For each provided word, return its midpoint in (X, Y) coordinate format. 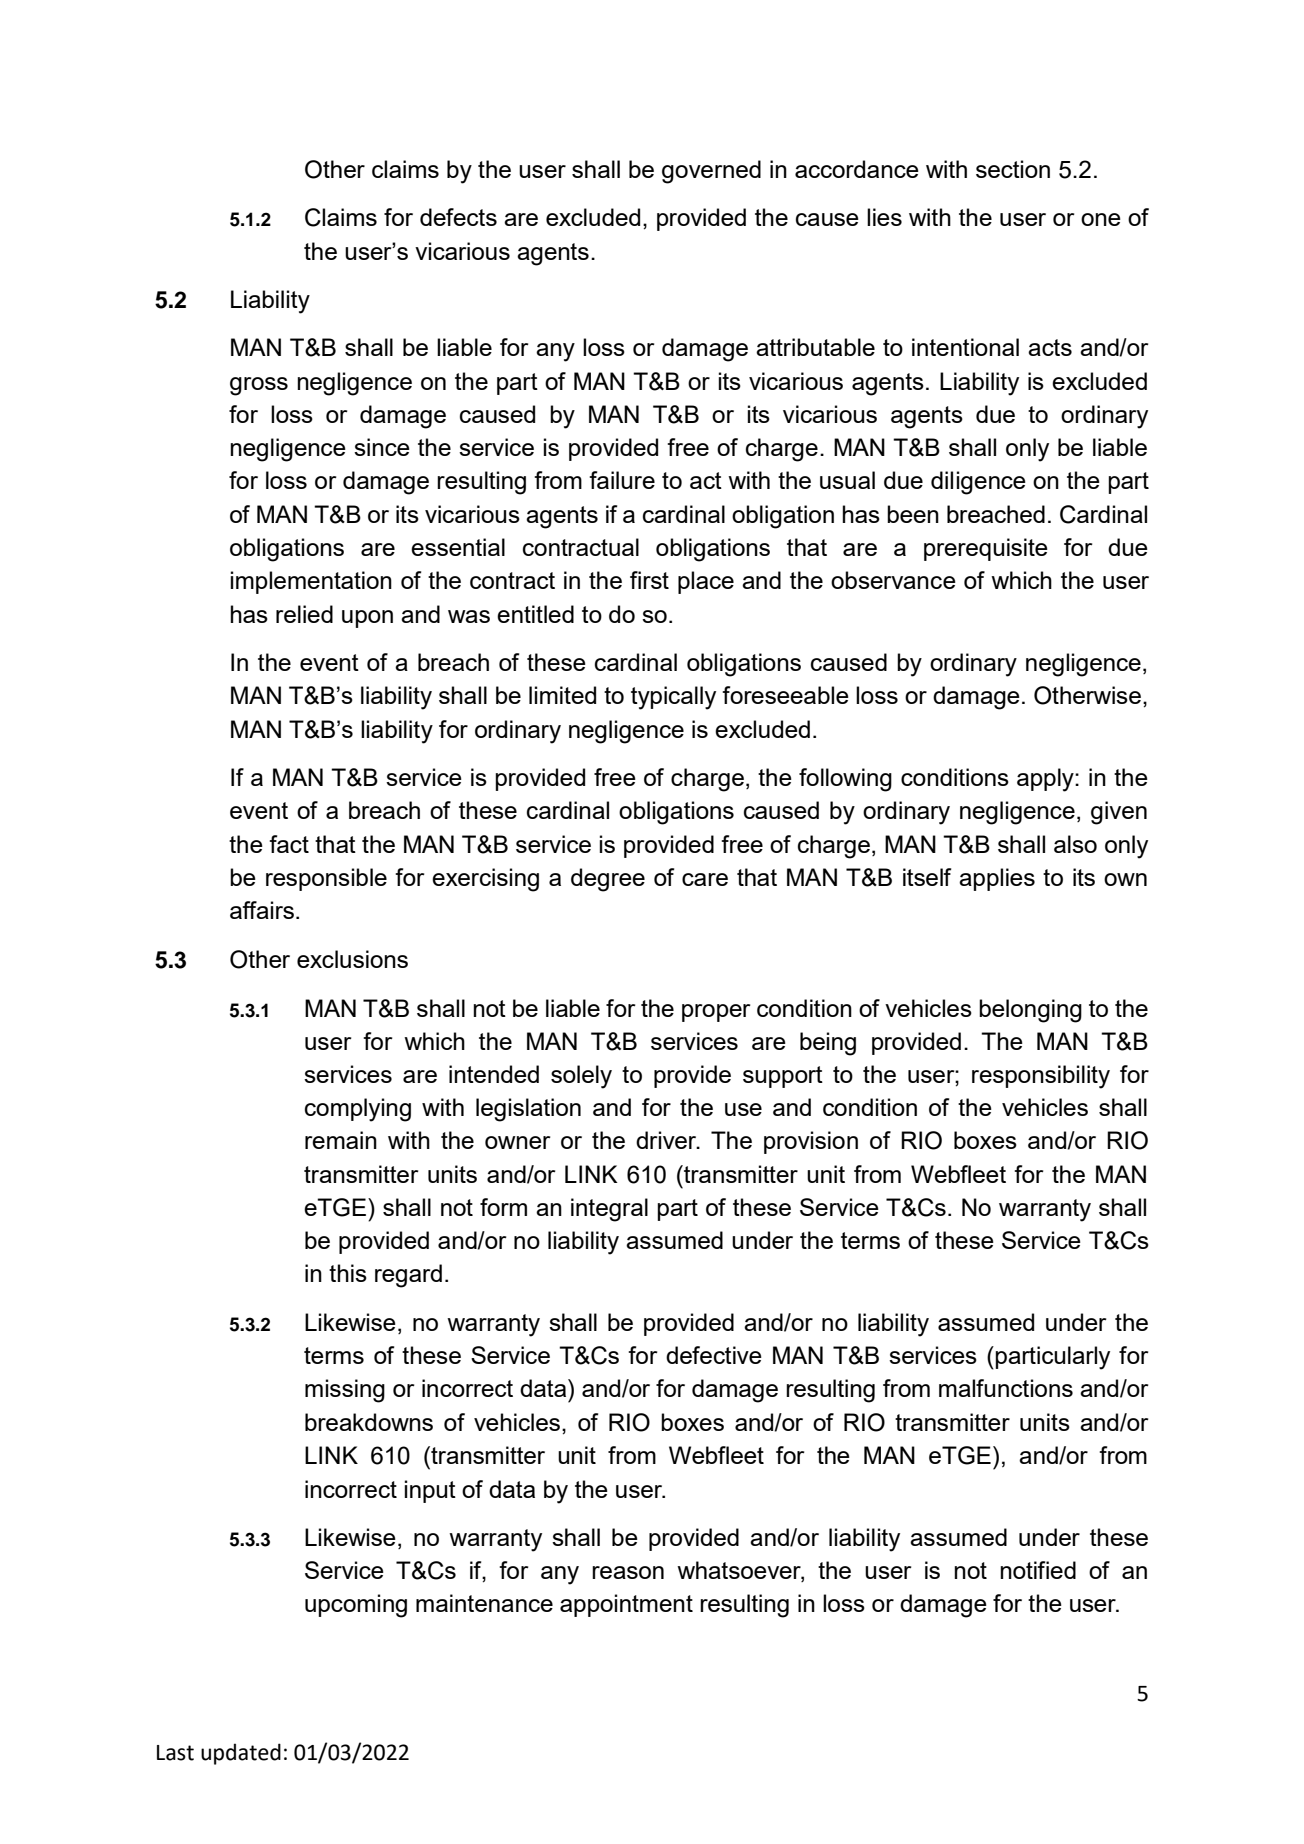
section (1013, 169)
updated (241, 1754)
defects (458, 217)
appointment (626, 1605)
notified (1038, 1570)
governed (711, 172)
